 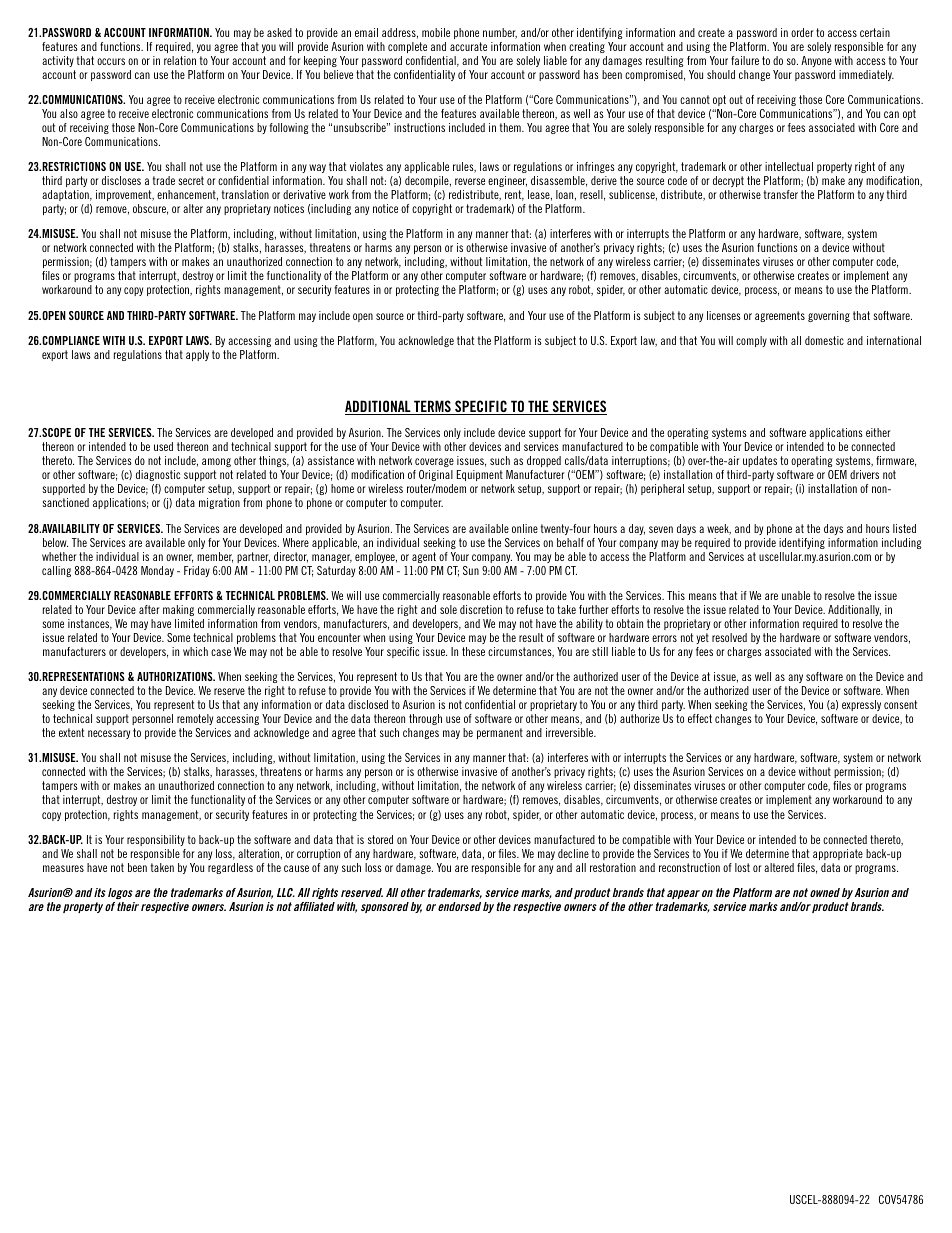 I want to click on owned, so click(x=825, y=892).
